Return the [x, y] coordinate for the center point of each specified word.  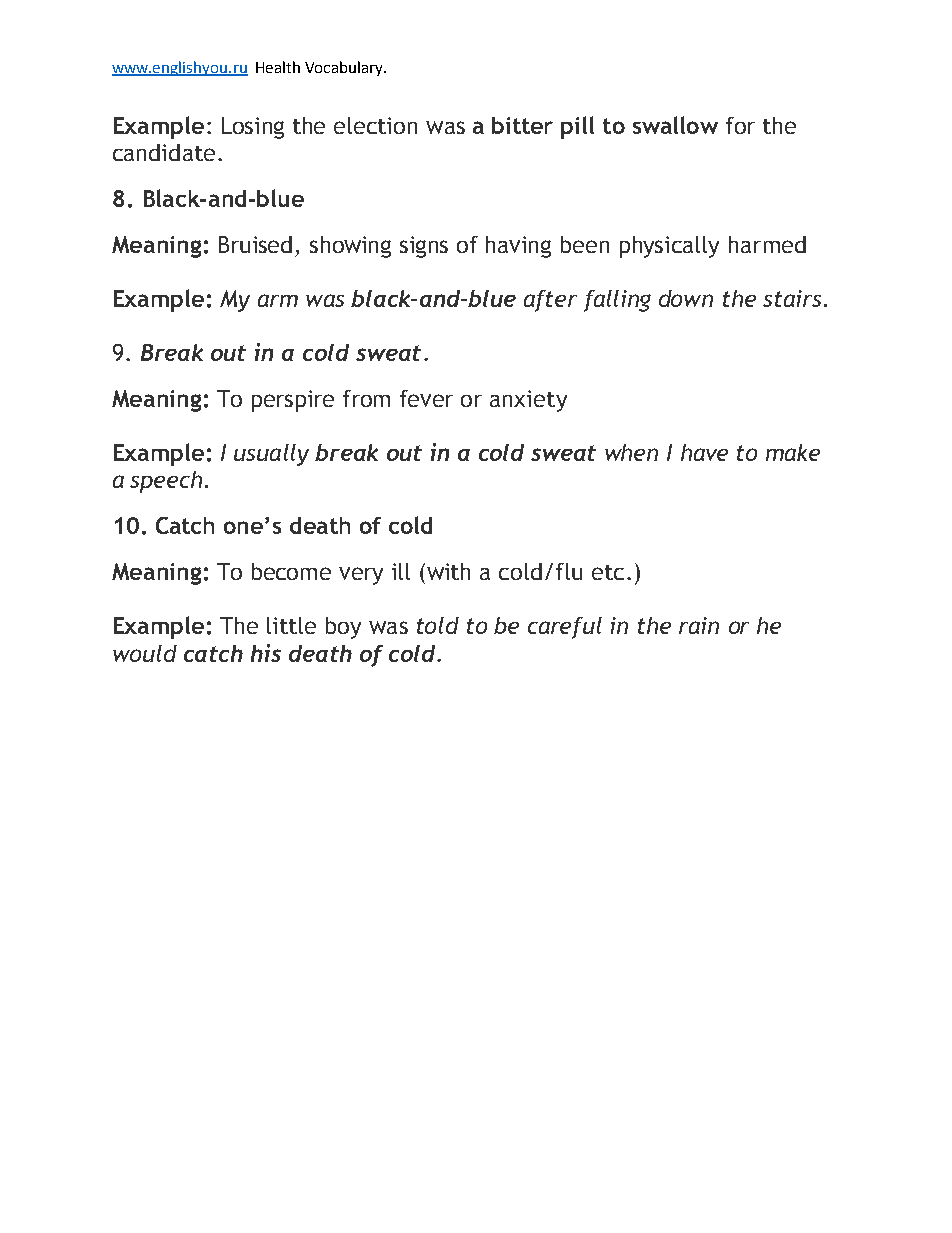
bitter [522, 125]
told [438, 625]
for [740, 125]
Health [278, 67]
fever [426, 398]
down [686, 298]
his [266, 653]
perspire [293, 401]
